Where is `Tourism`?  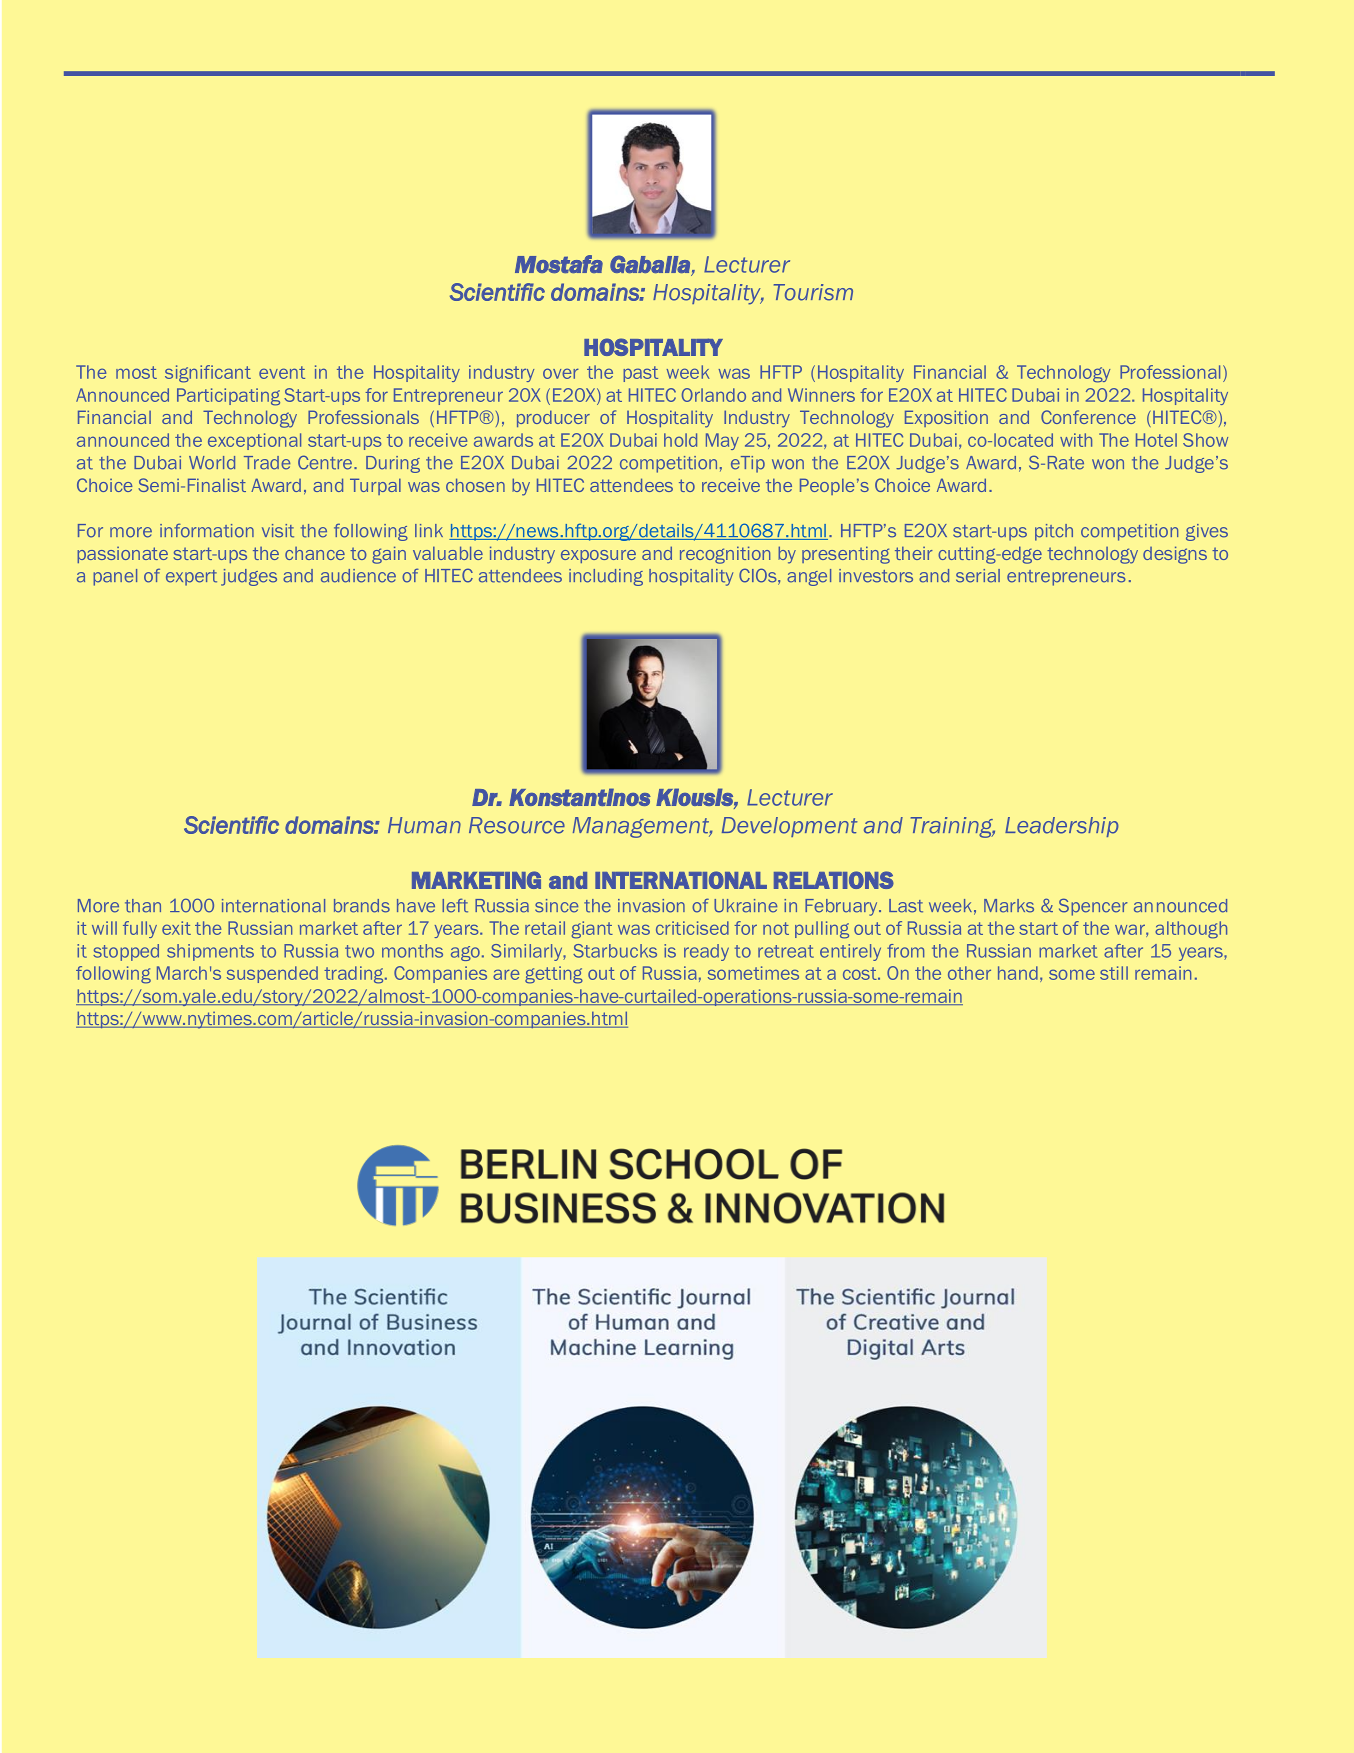
Tourism is located at coordinates (813, 292).
